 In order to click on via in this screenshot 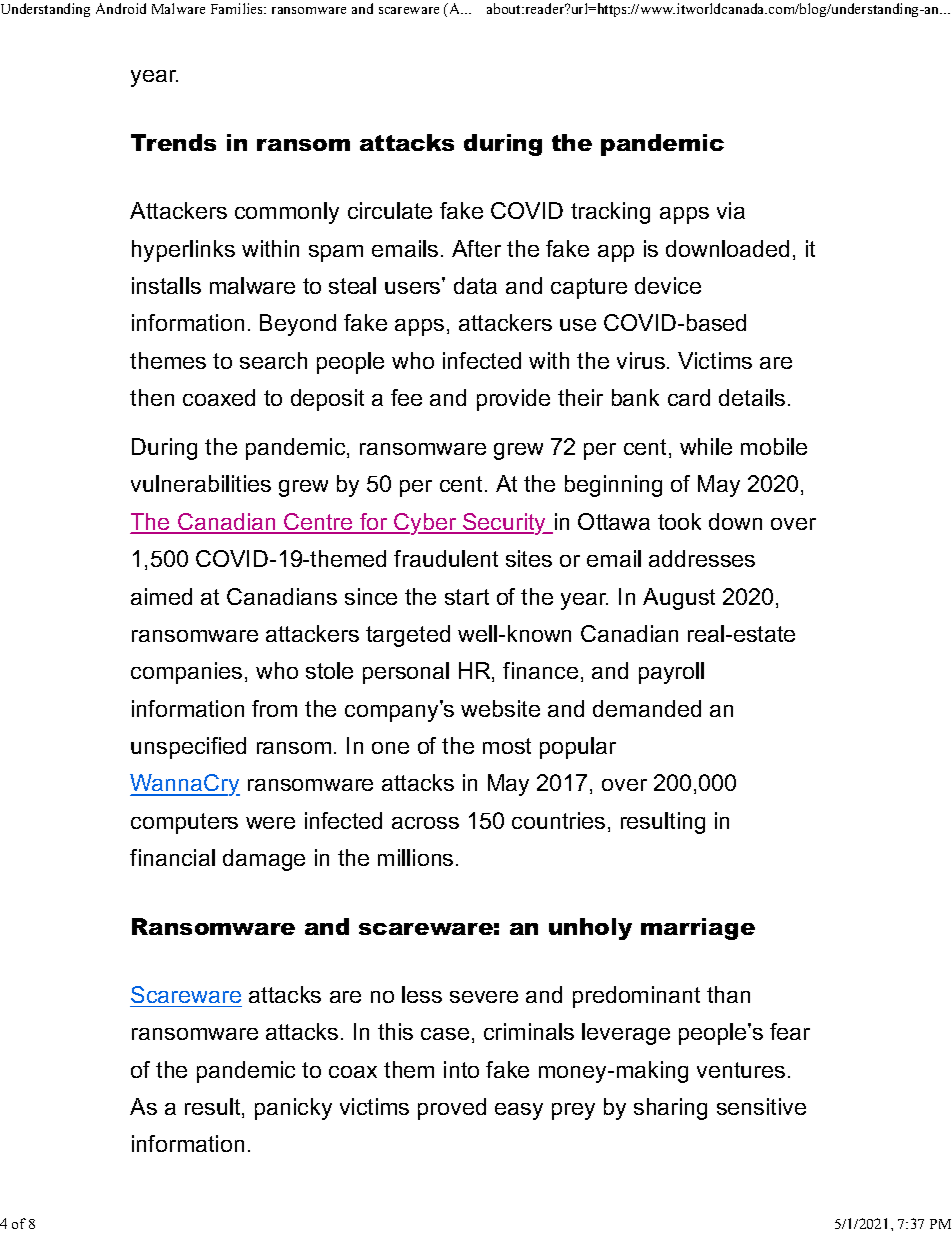, I will do `click(731, 210)`.
